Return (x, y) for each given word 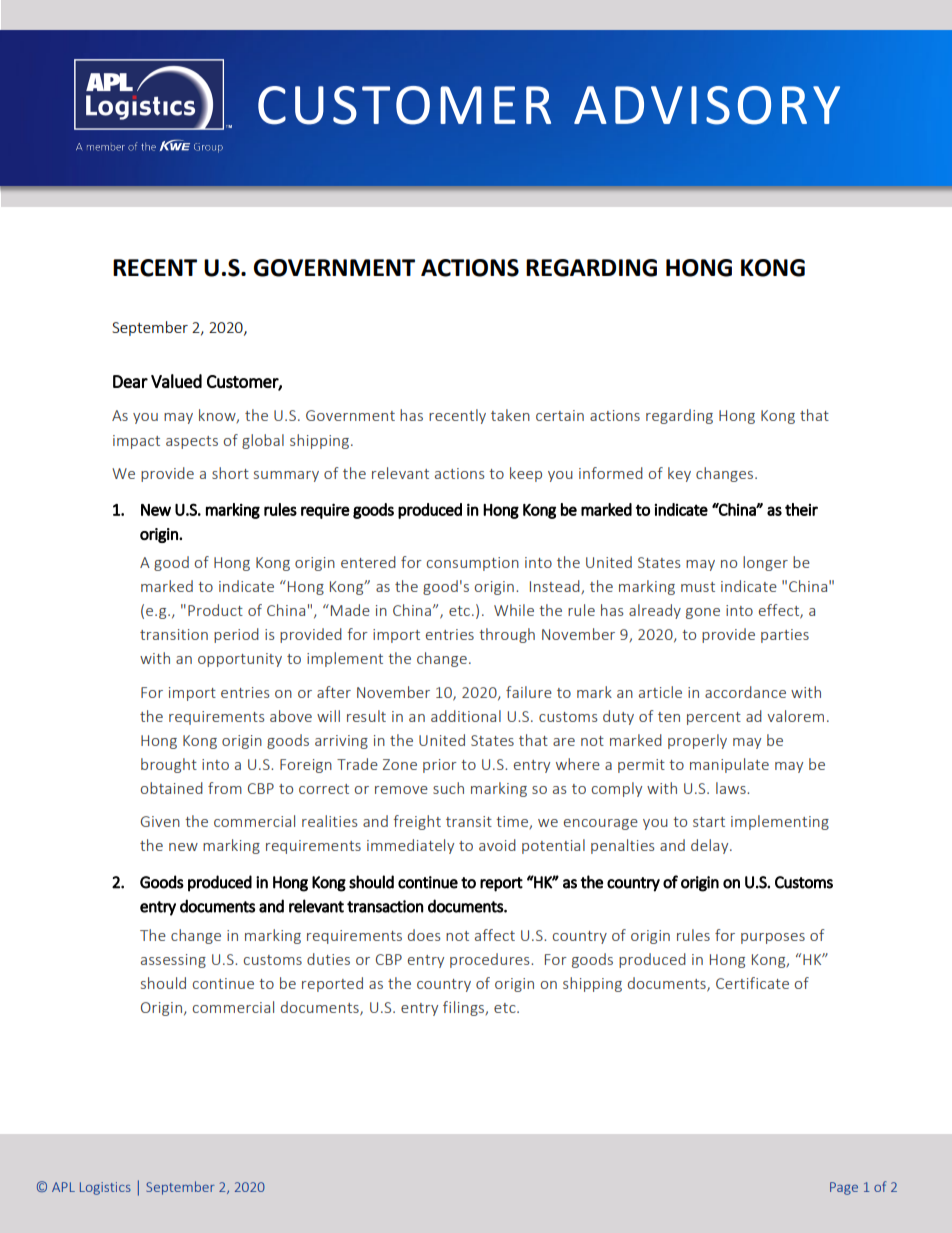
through (507, 635)
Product (215, 610)
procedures (491, 960)
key (679, 474)
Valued (176, 381)
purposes (773, 938)
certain (560, 415)
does (424, 935)
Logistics (105, 1188)
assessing (173, 961)
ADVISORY (707, 105)
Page (844, 1188)
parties (785, 636)
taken (510, 415)
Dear (130, 381)
